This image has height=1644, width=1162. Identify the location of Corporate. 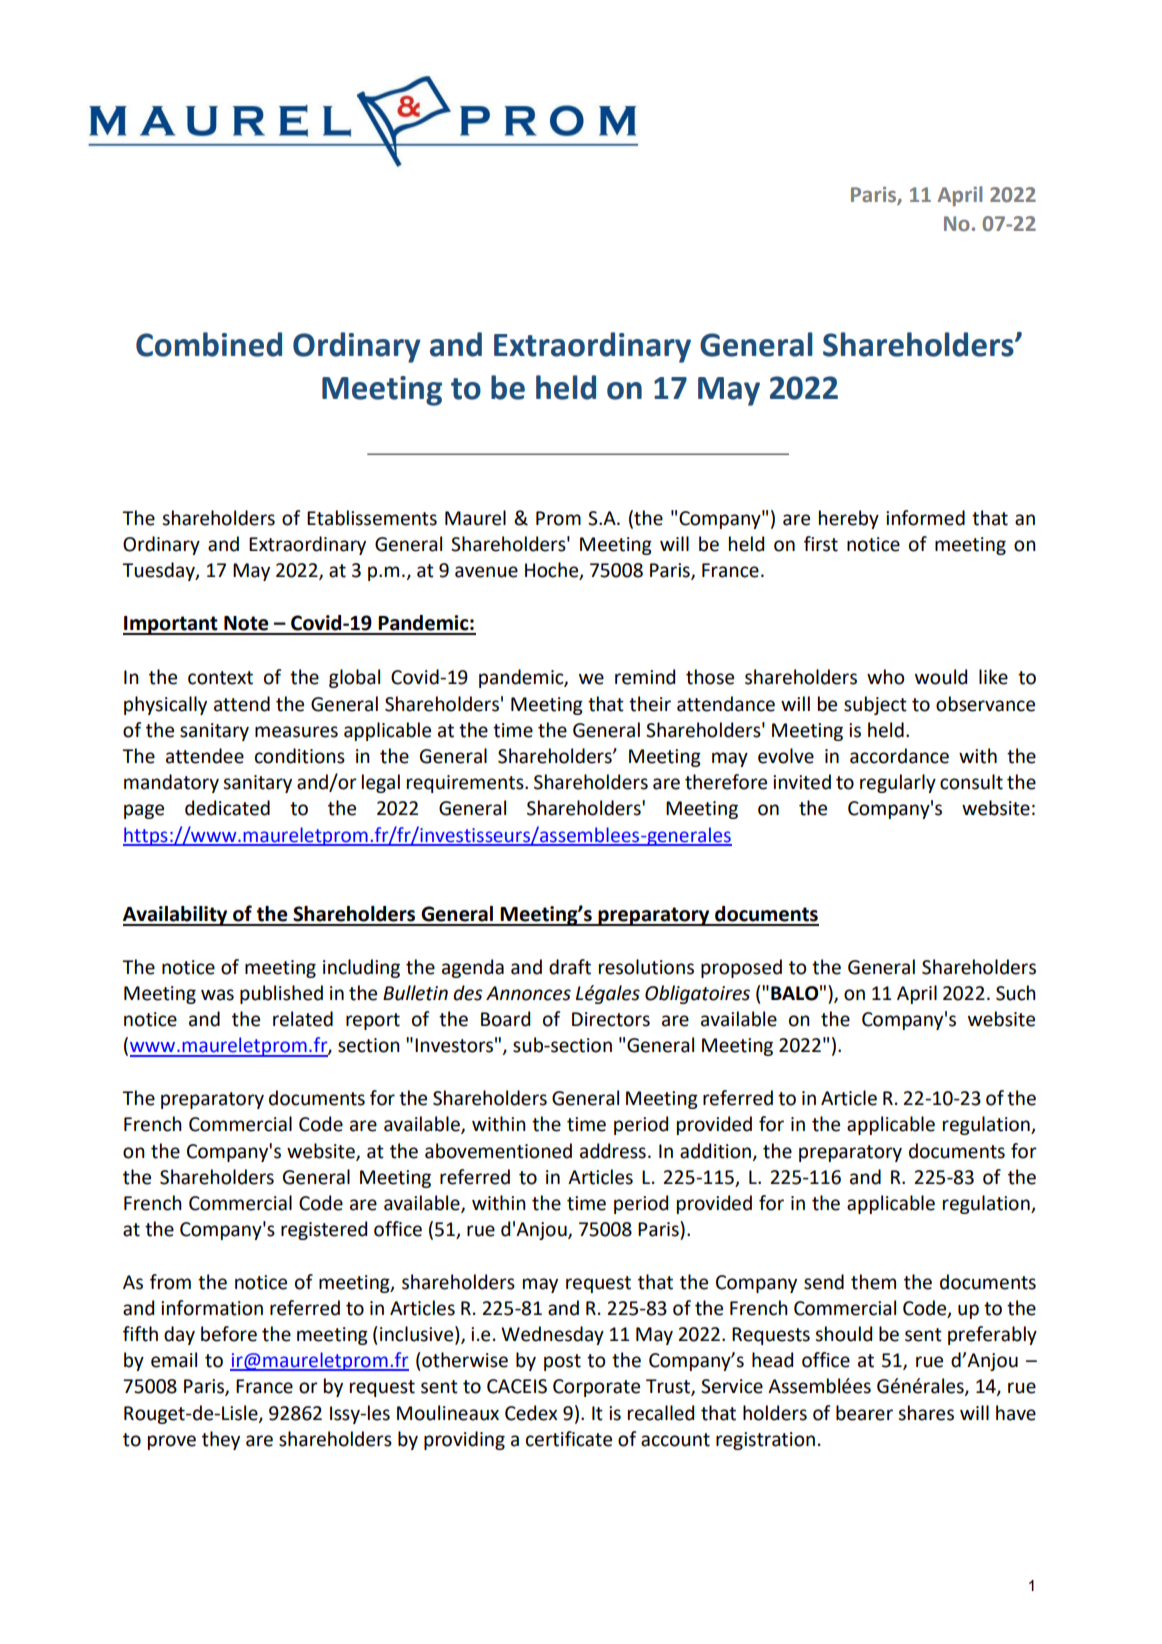
(596, 1388).
